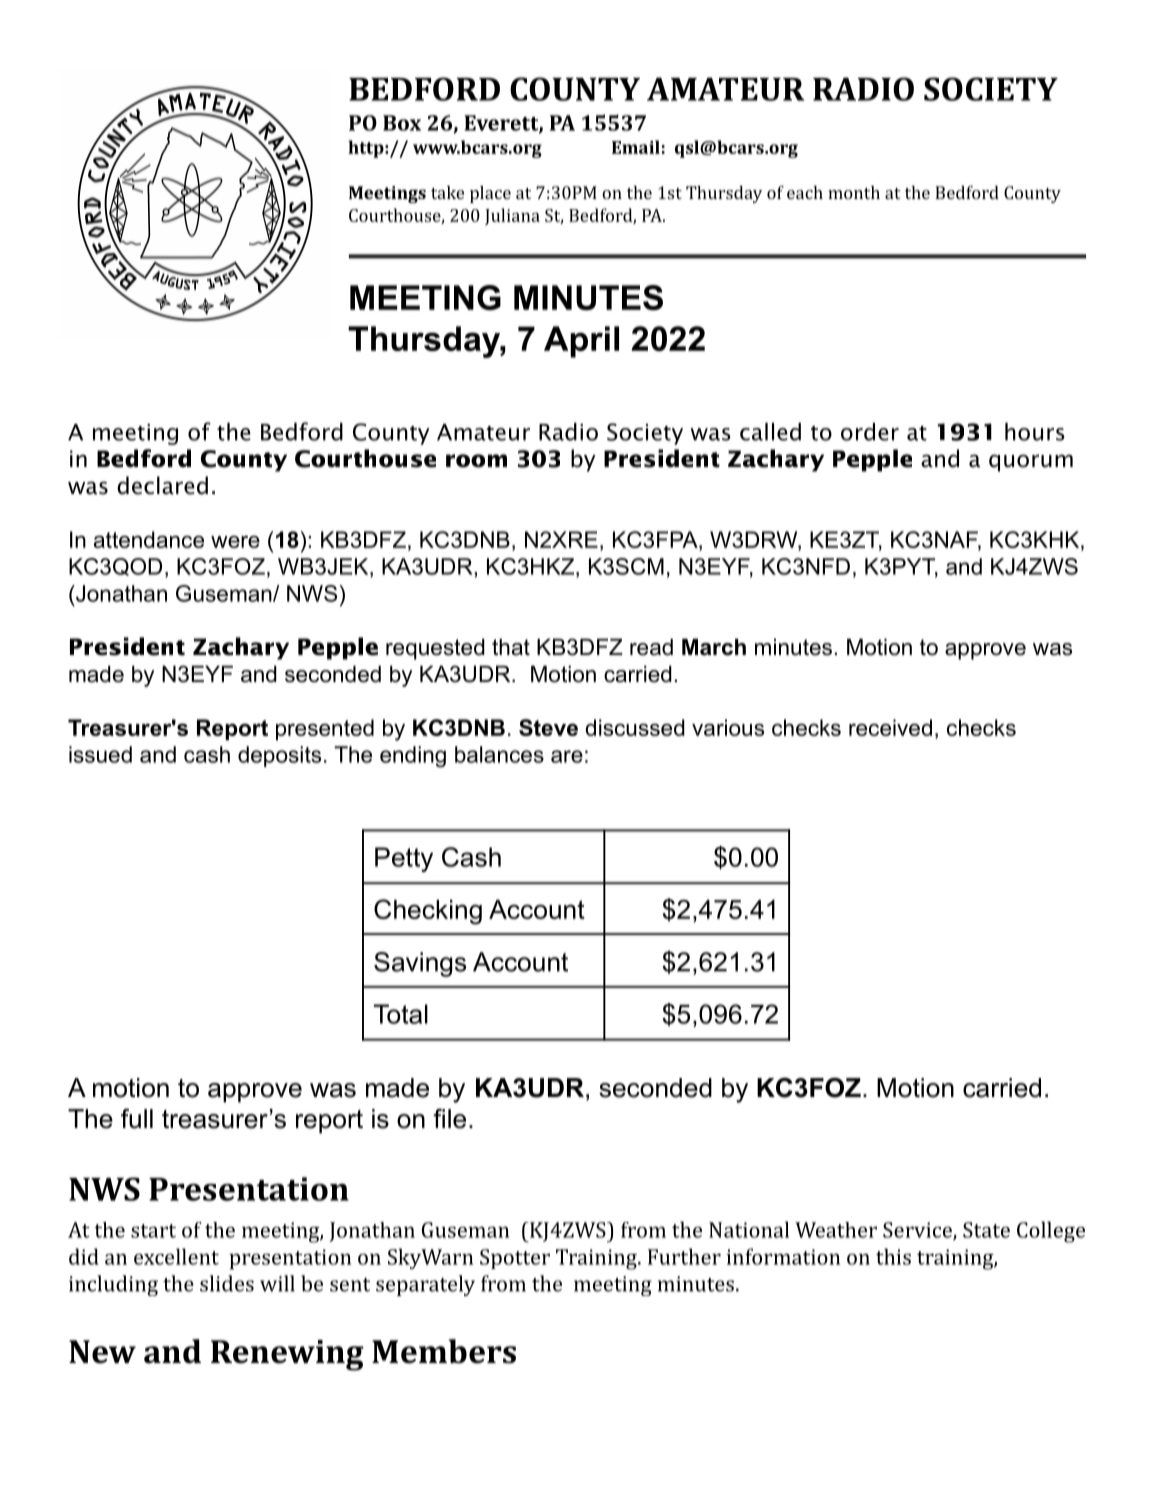 The image size is (1154, 1493). Describe the element at coordinates (279, 756) in the document. I see `deposits` at that location.
